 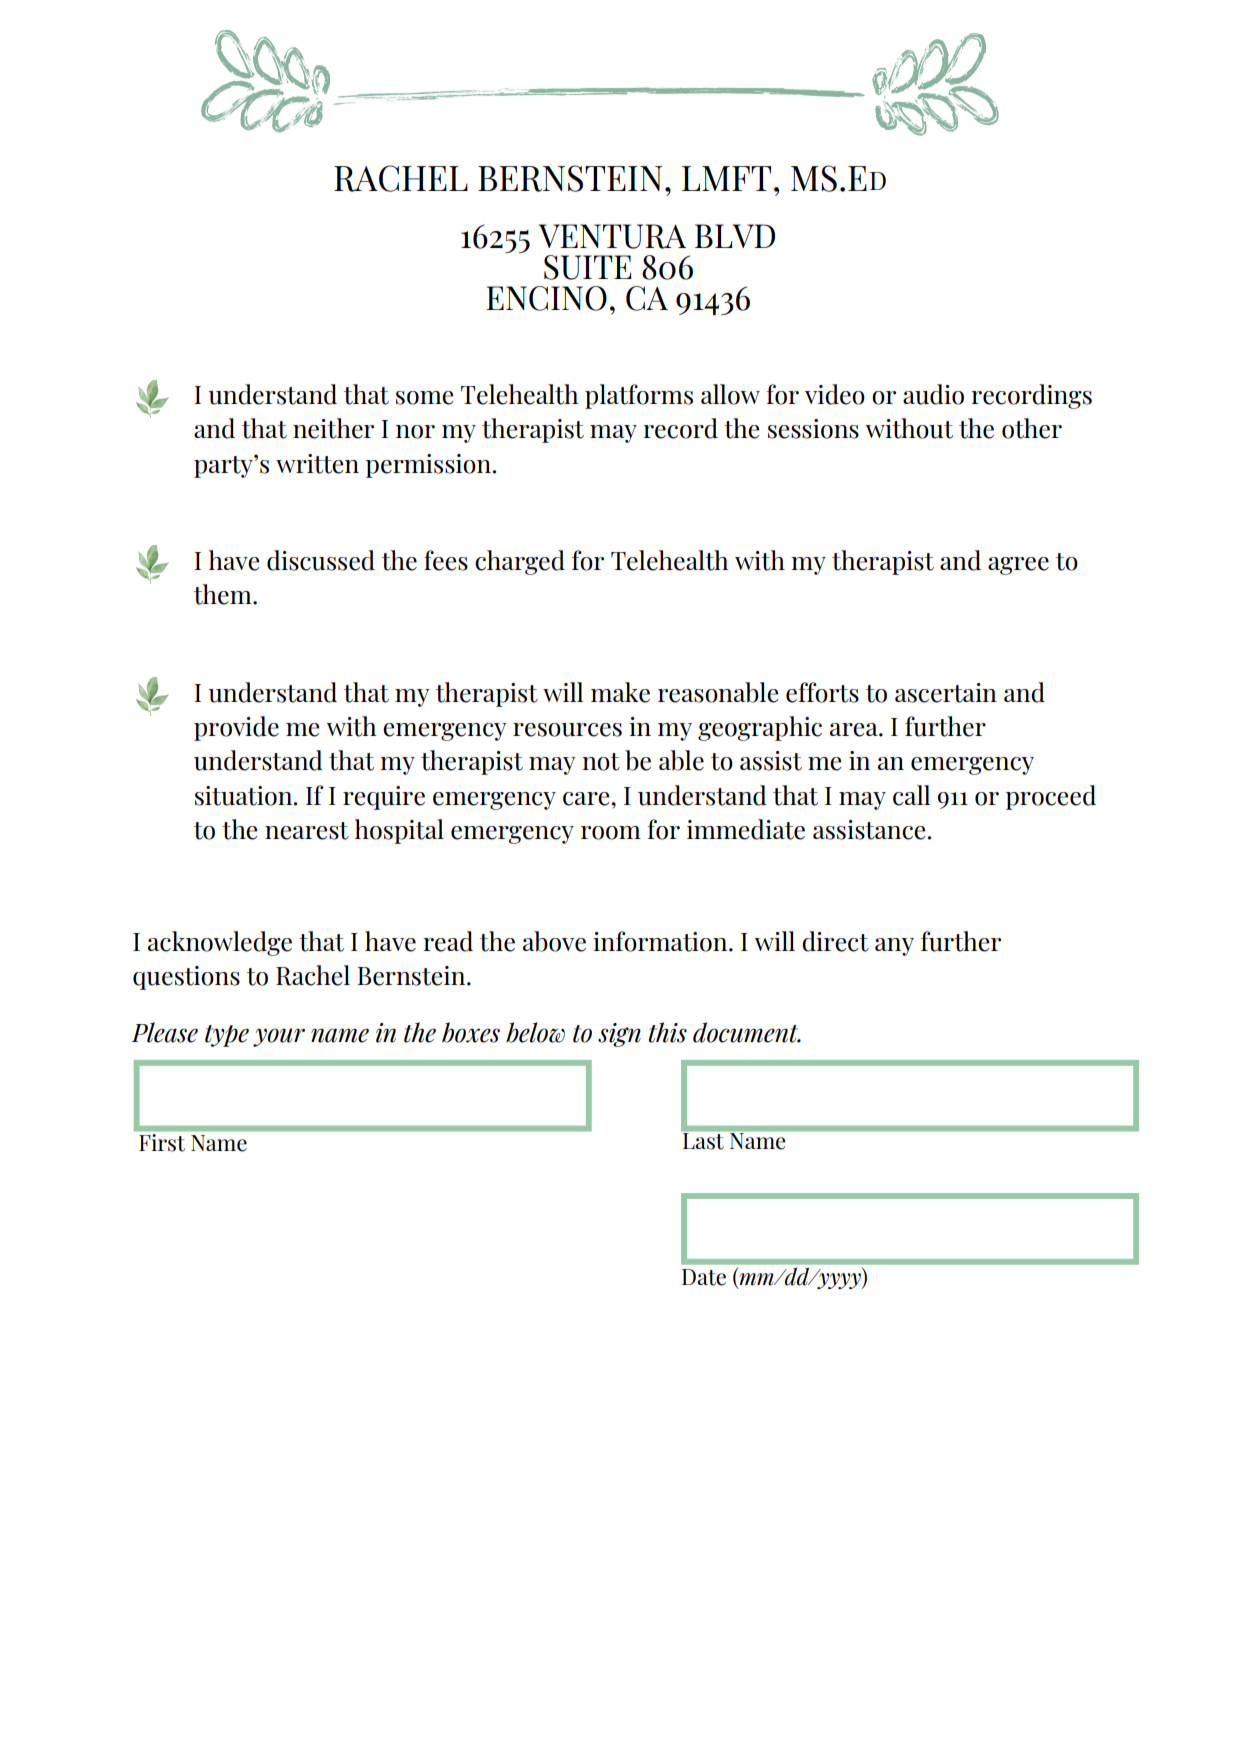 What do you see at coordinates (279, 1037) in the screenshot?
I see `your` at bounding box center [279, 1037].
